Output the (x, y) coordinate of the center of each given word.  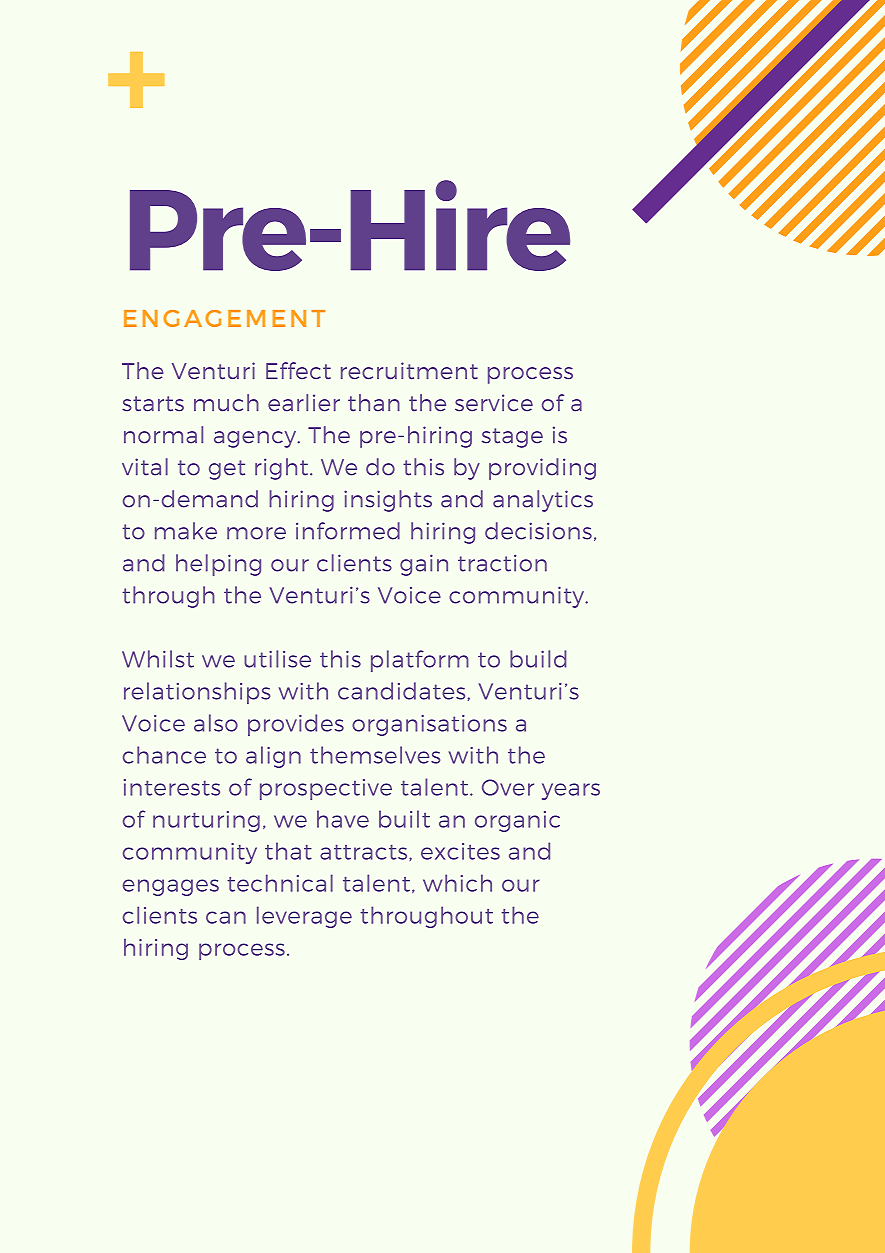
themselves (375, 755)
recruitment (409, 370)
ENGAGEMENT (224, 318)
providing (542, 469)
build (538, 659)
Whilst (158, 659)
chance (164, 755)
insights (388, 501)
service (494, 403)
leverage (304, 917)
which (457, 883)
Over (508, 787)
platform (420, 661)
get (227, 470)
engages (171, 887)
